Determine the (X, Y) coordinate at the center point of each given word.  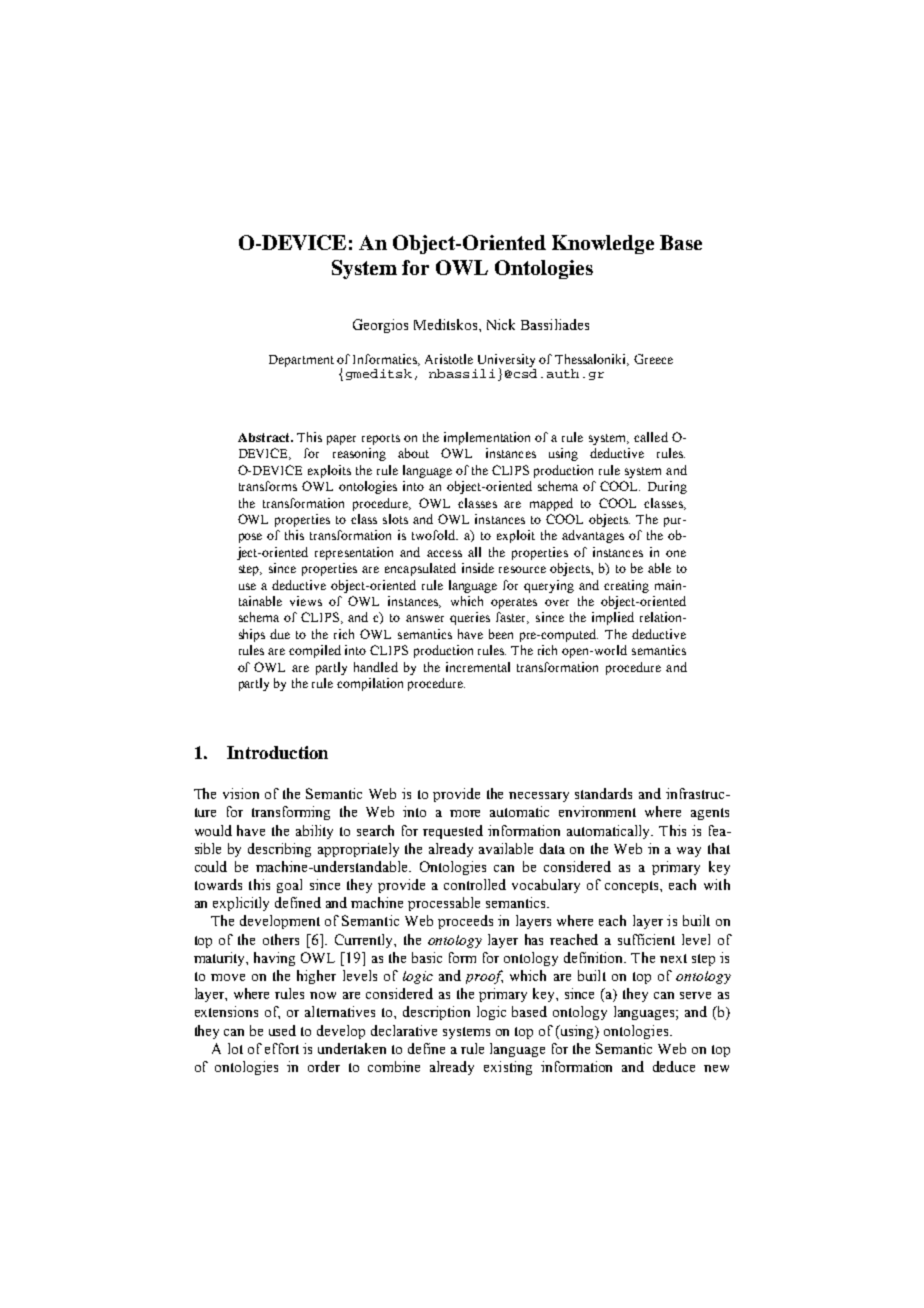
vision (241, 793)
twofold (435, 535)
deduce (674, 1066)
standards (603, 793)
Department (301, 361)
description (436, 1013)
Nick (501, 324)
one (676, 553)
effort (282, 1048)
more (465, 813)
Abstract (265, 437)
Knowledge (603, 244)
